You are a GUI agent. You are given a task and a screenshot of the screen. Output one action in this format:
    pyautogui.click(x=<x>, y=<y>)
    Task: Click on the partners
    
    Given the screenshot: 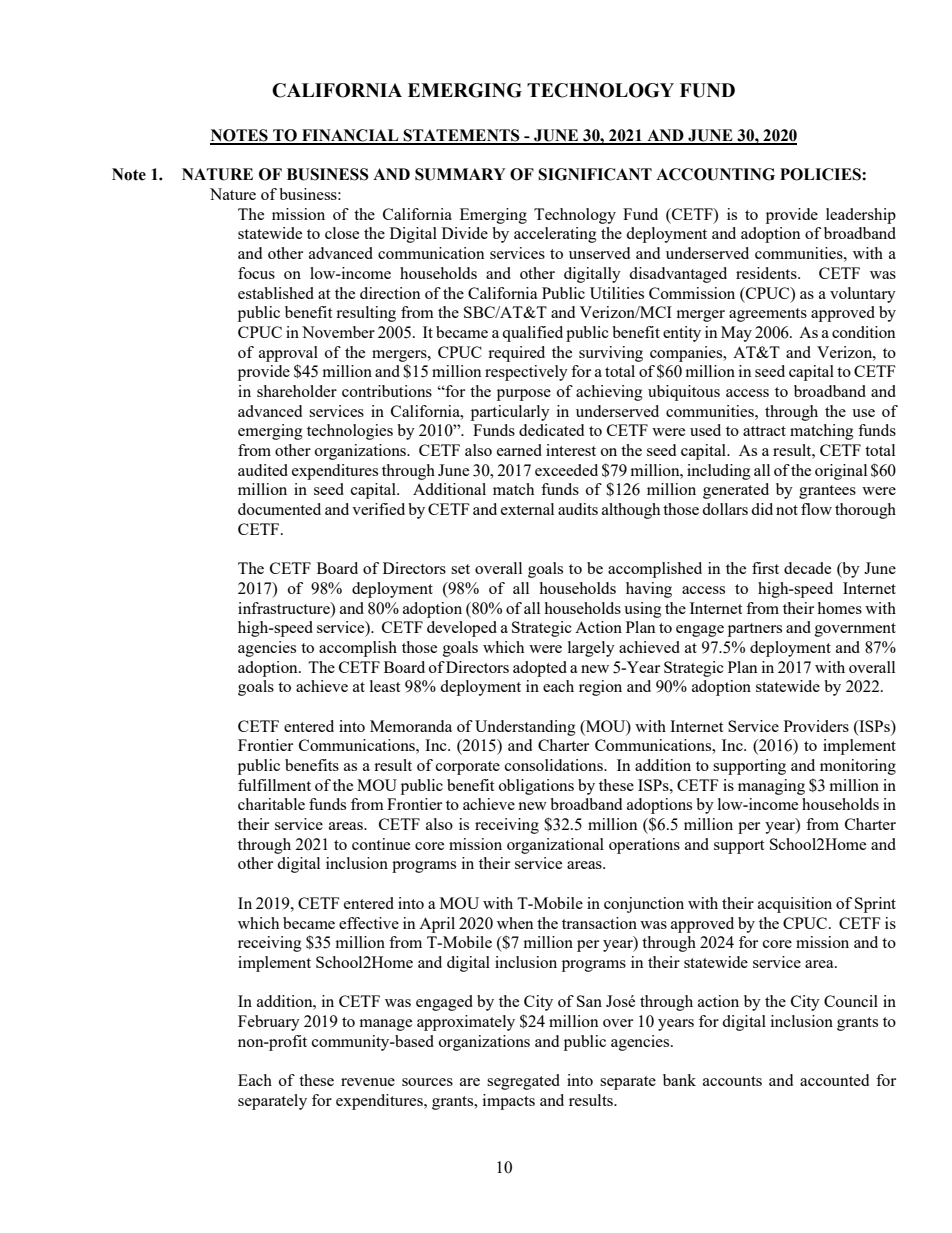 What is the action you would take?
    pyautogui.click(x=755, y=630)
